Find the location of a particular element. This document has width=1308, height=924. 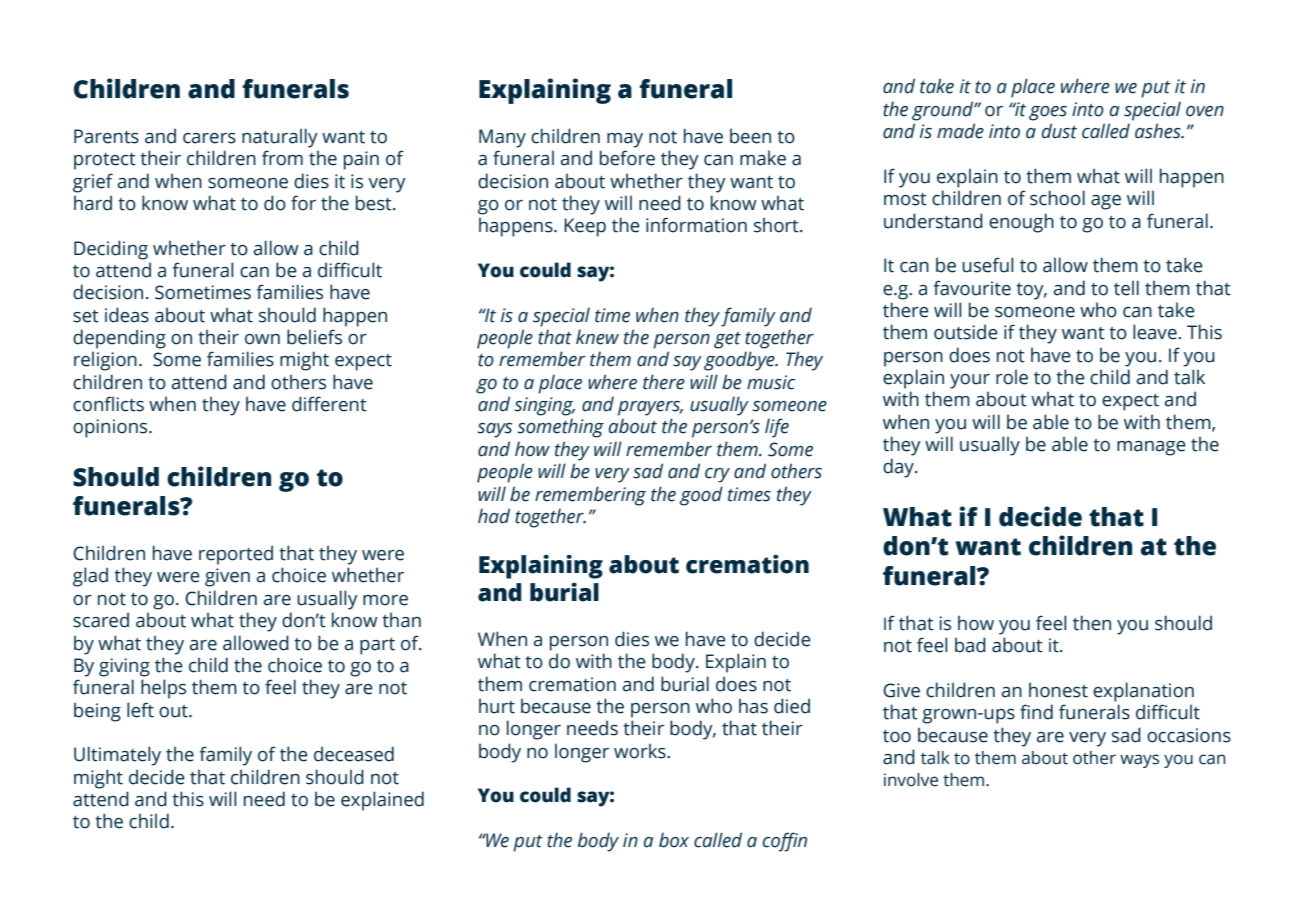

dust is located at coordinates (1059, 131).
